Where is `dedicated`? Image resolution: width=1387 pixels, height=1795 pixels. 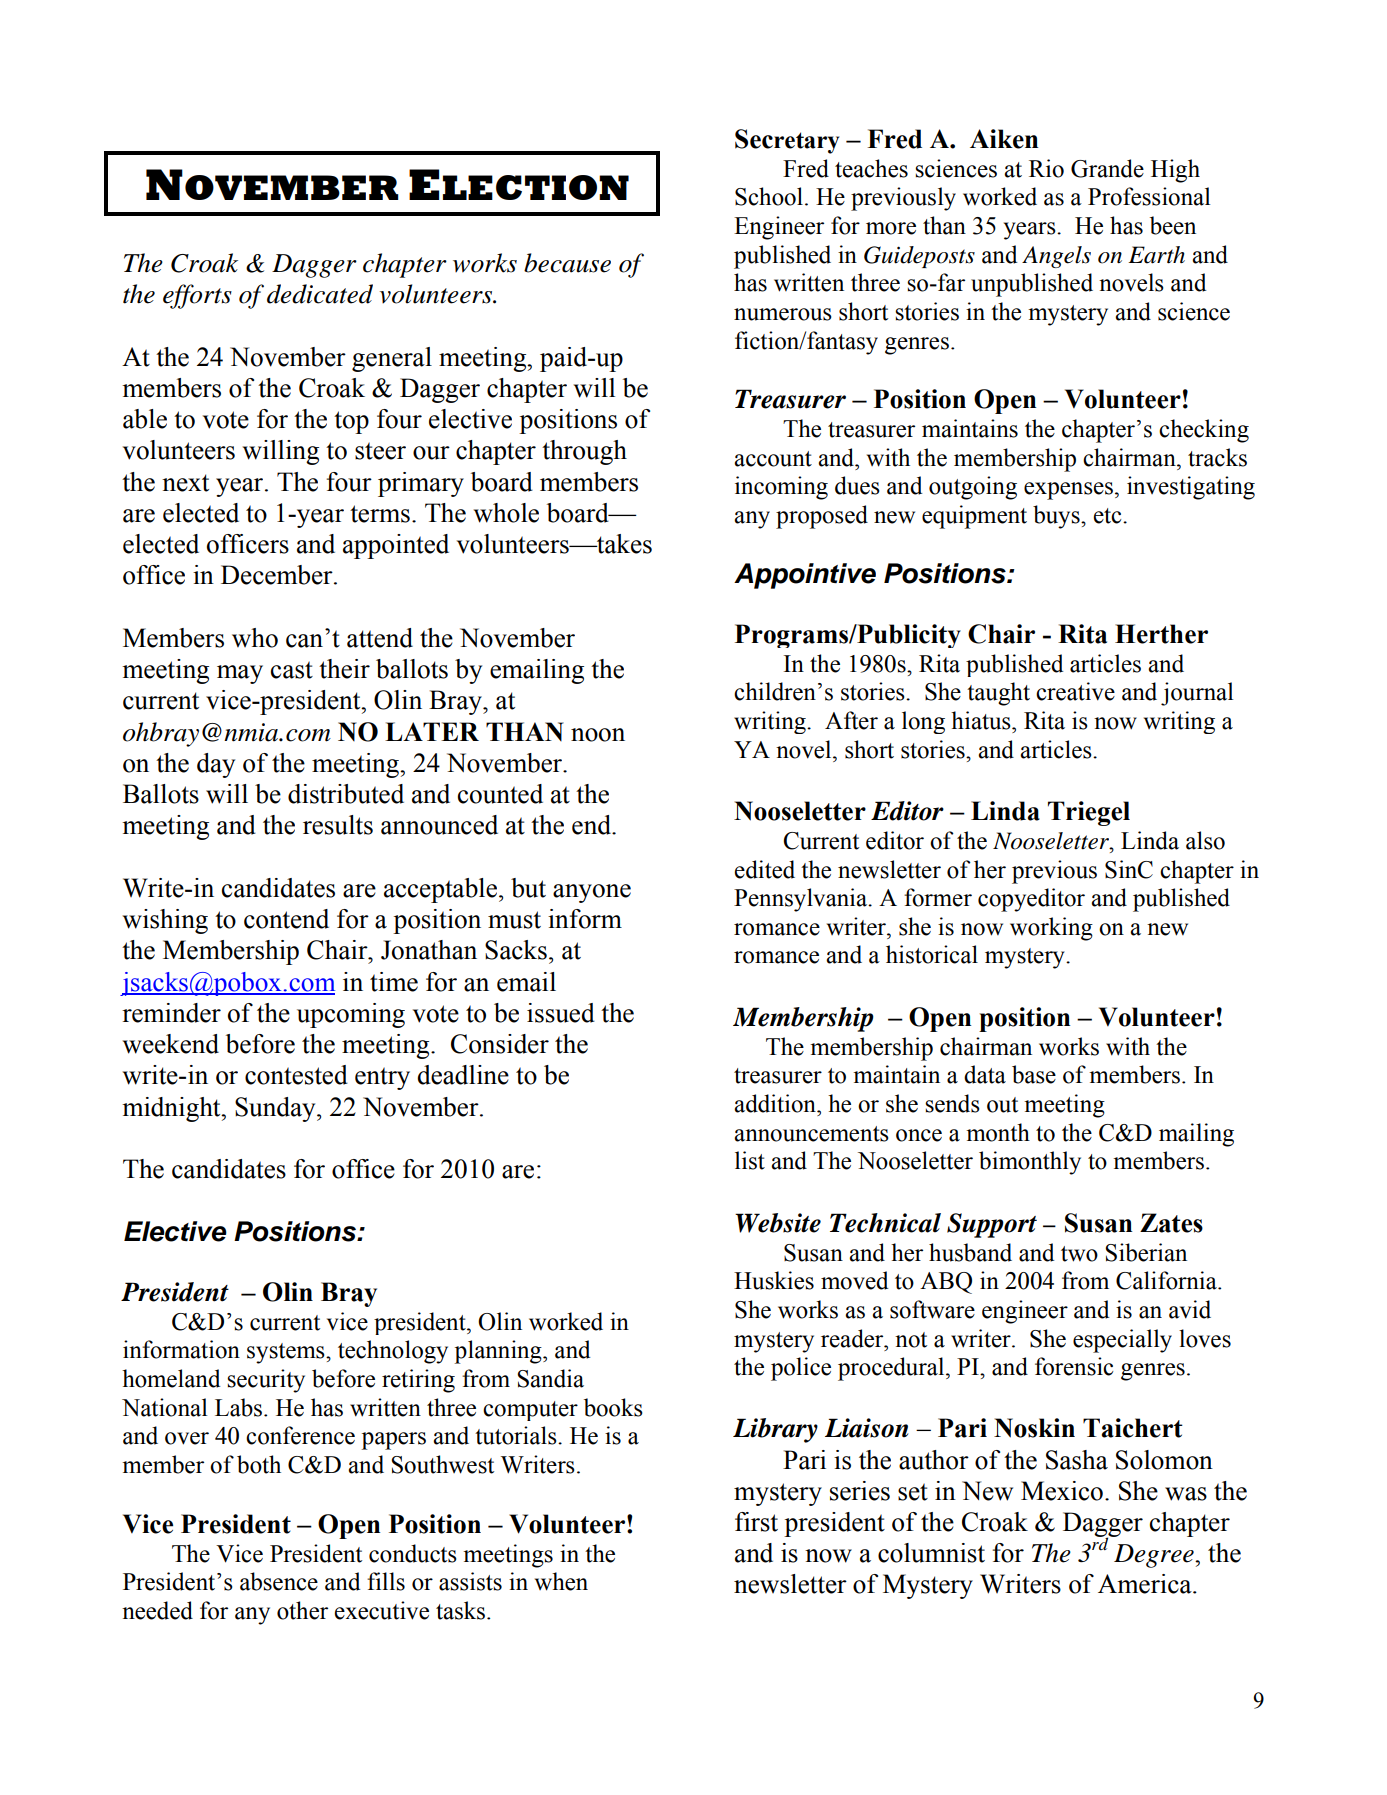 dedicated is located at coordinates (320, 294).
